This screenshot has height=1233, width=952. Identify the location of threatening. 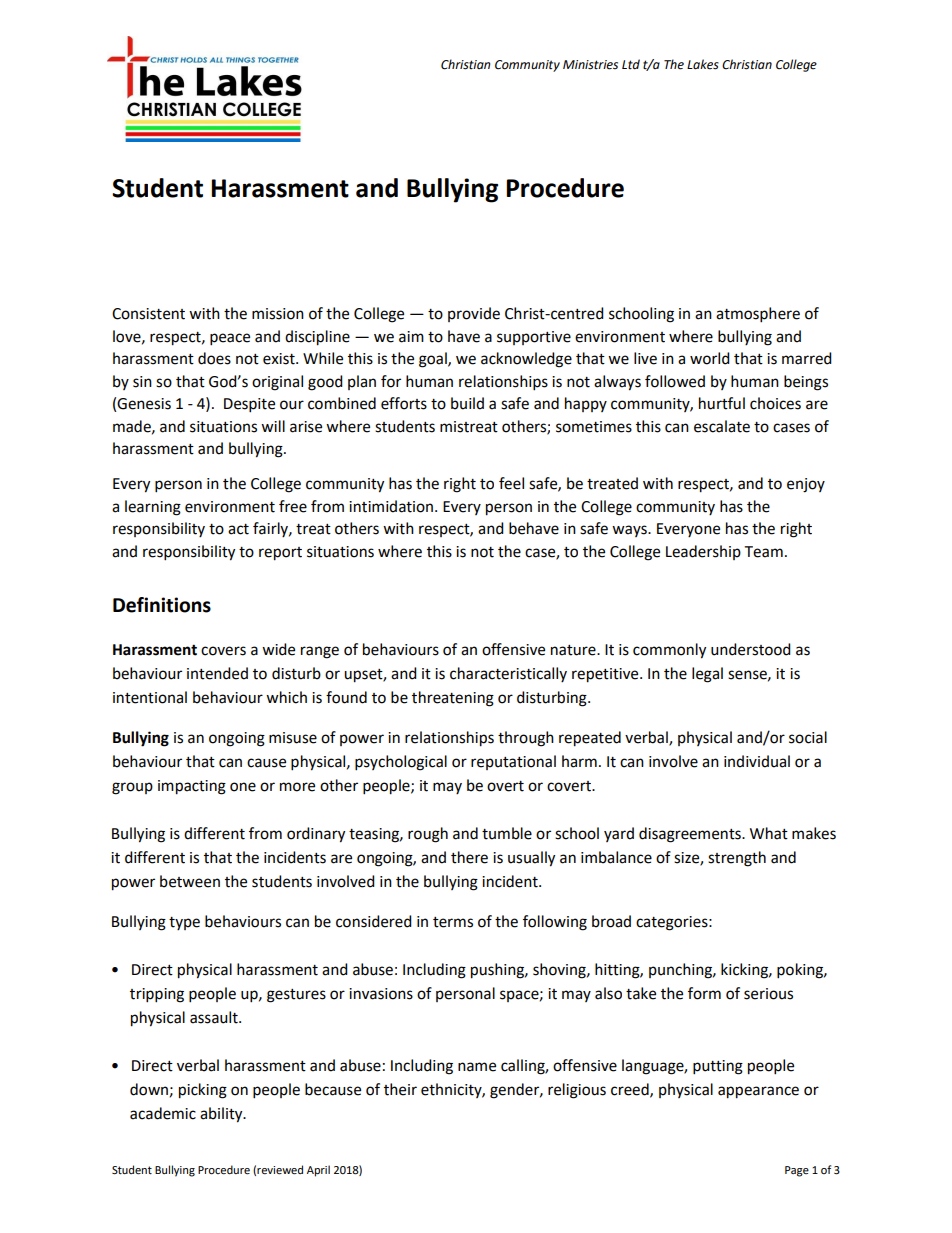
(453, 699).
